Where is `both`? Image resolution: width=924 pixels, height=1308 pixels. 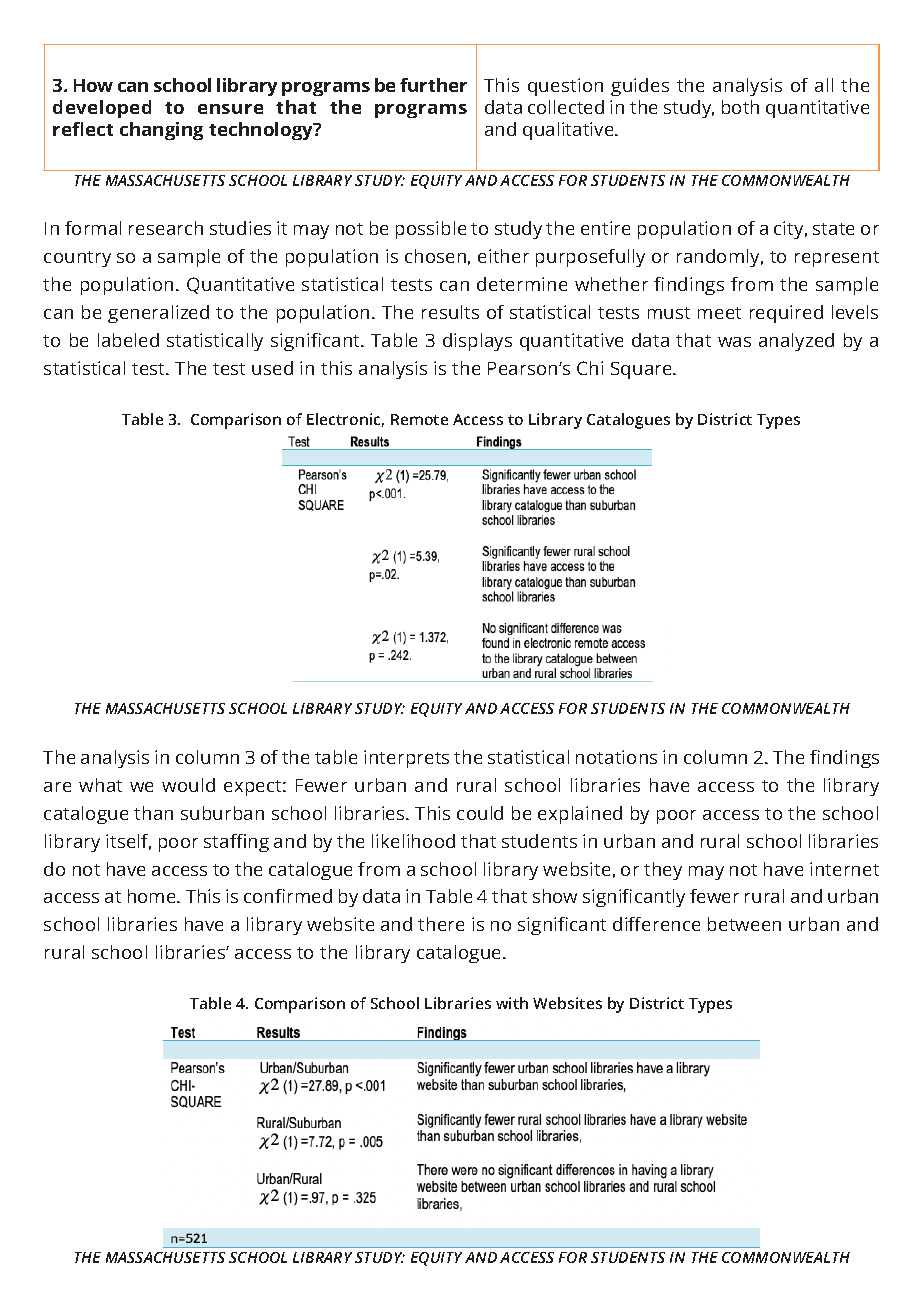 both is located at coordinates (740, 107).
